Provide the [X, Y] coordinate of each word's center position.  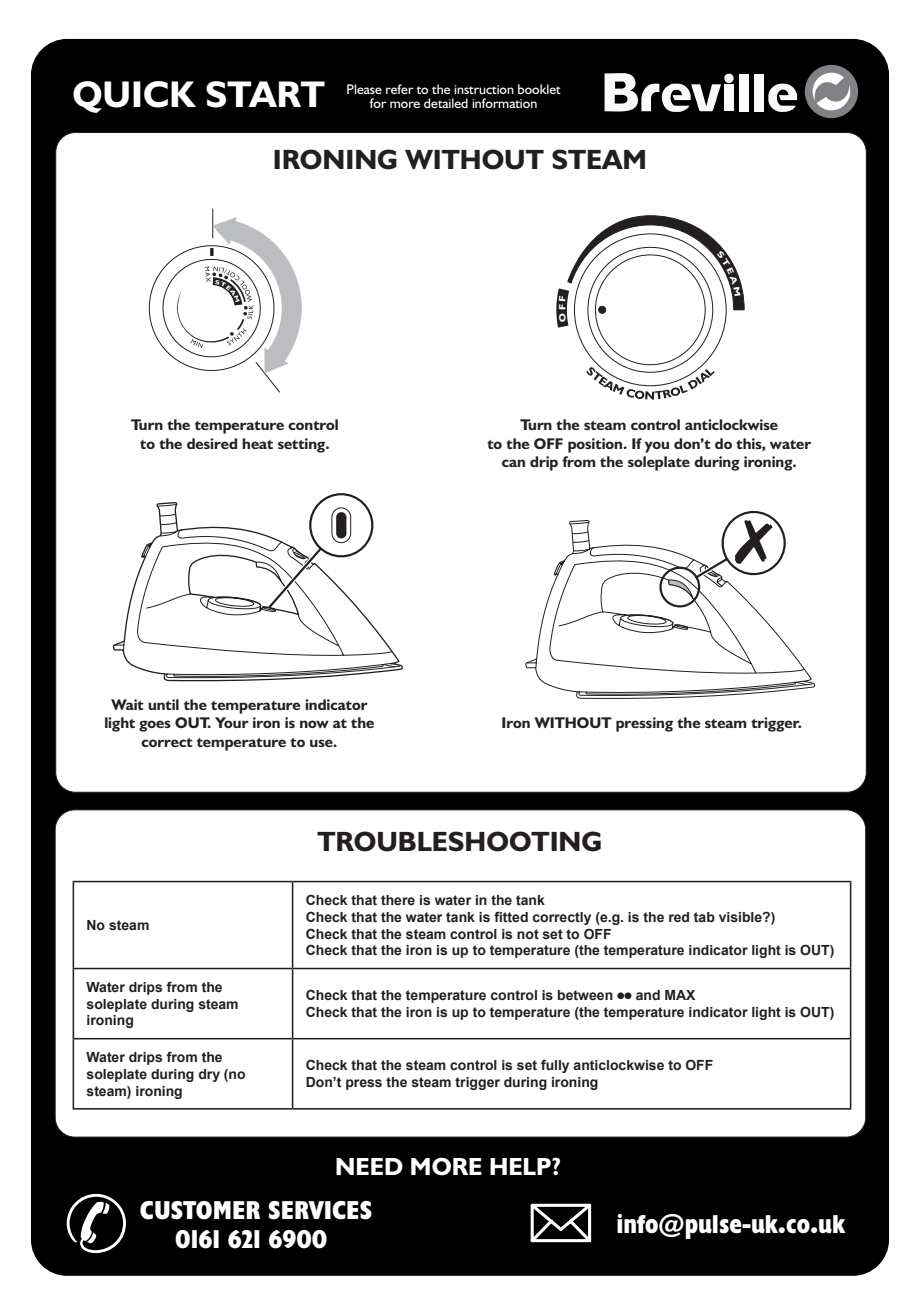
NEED [369, 1166]
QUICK [134, 97]
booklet [539, 89]
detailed [446, 103]
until [163, 704]
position [596, 445]
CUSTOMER [200, 1210]
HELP [521, 1166]
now [314, 724]
